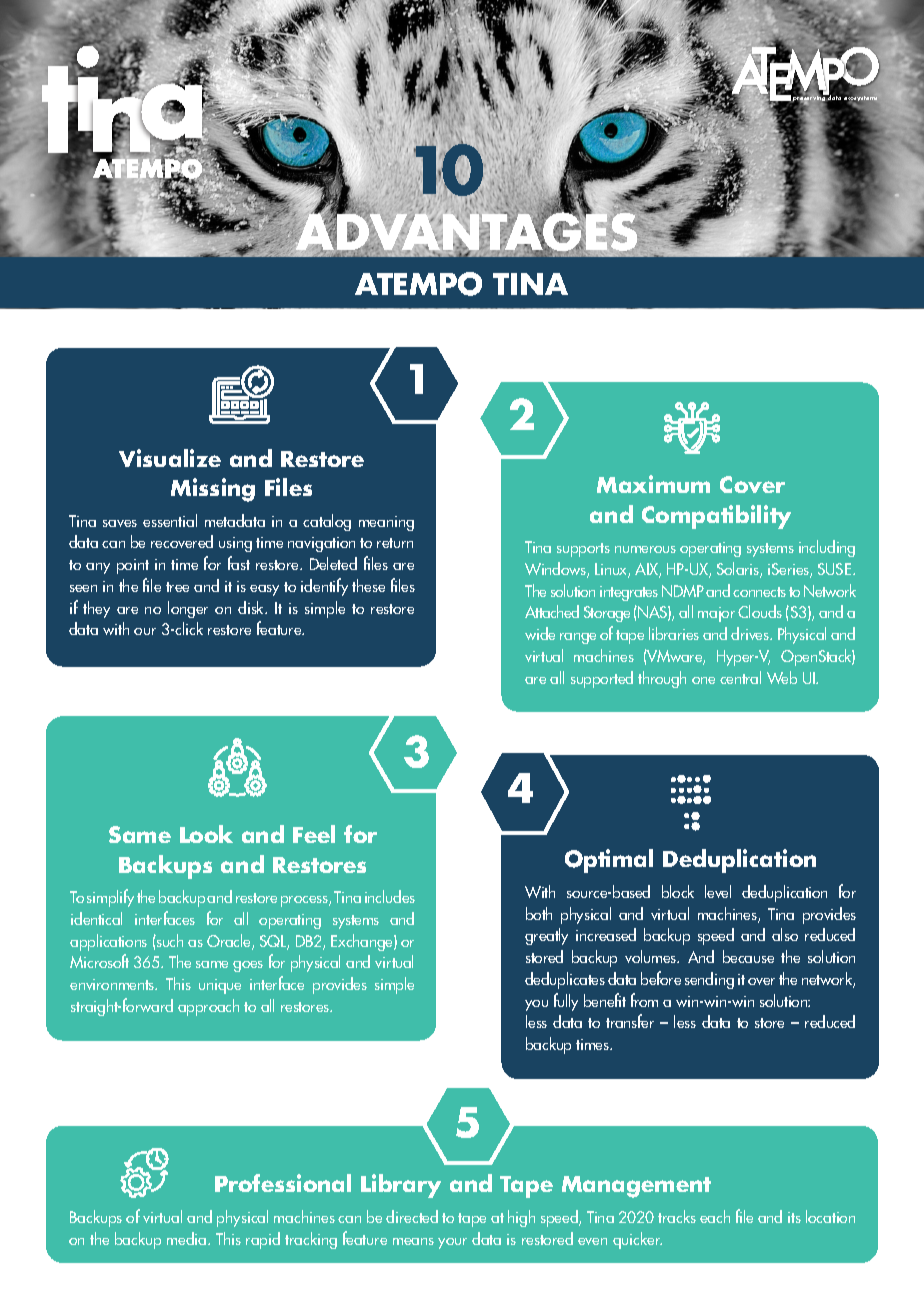 This image has width=924, height=1308. What do you see at coordinates (718, 891) in the image?
I see `level` at bounding box center [718, 891].
